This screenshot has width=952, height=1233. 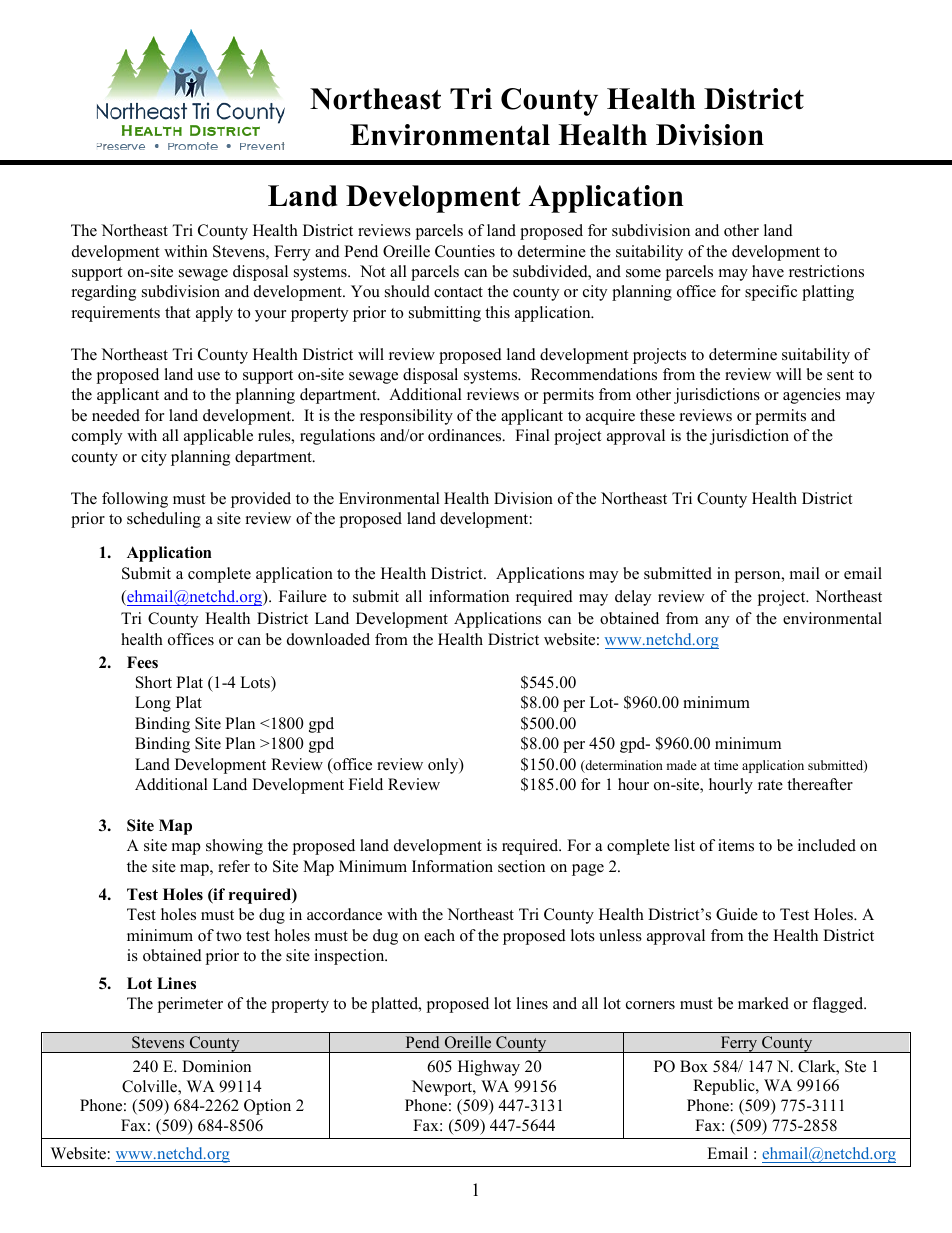 I want to click on any, so click(x=717, y=622).
